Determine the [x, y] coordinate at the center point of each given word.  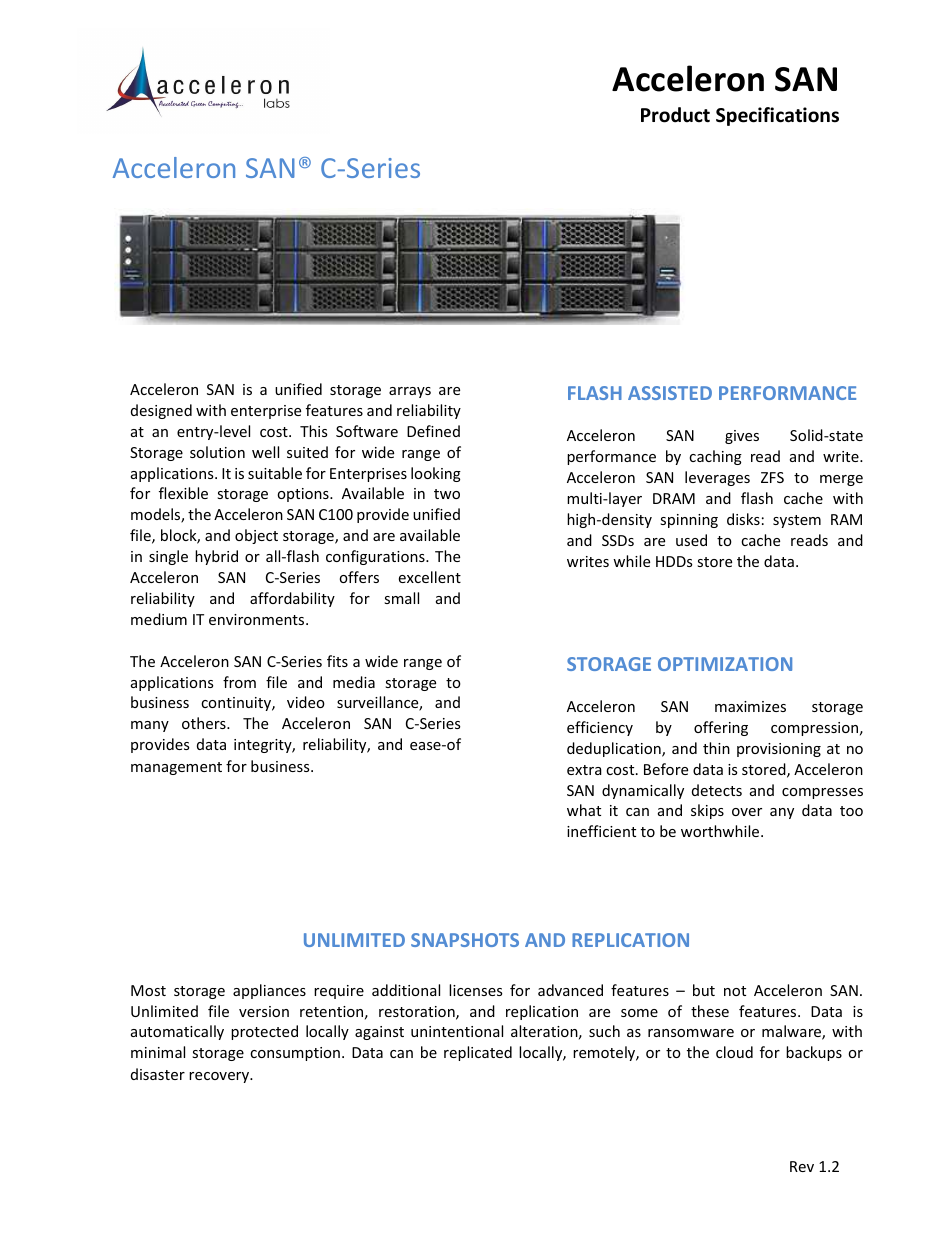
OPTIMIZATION [725, 664]
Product [675, 115]
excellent [430, 577]
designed [161, 411]
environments [258, 619]
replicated [478, 1053]
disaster [158, 1074]
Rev [802, 1166]
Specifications [777, 116]
